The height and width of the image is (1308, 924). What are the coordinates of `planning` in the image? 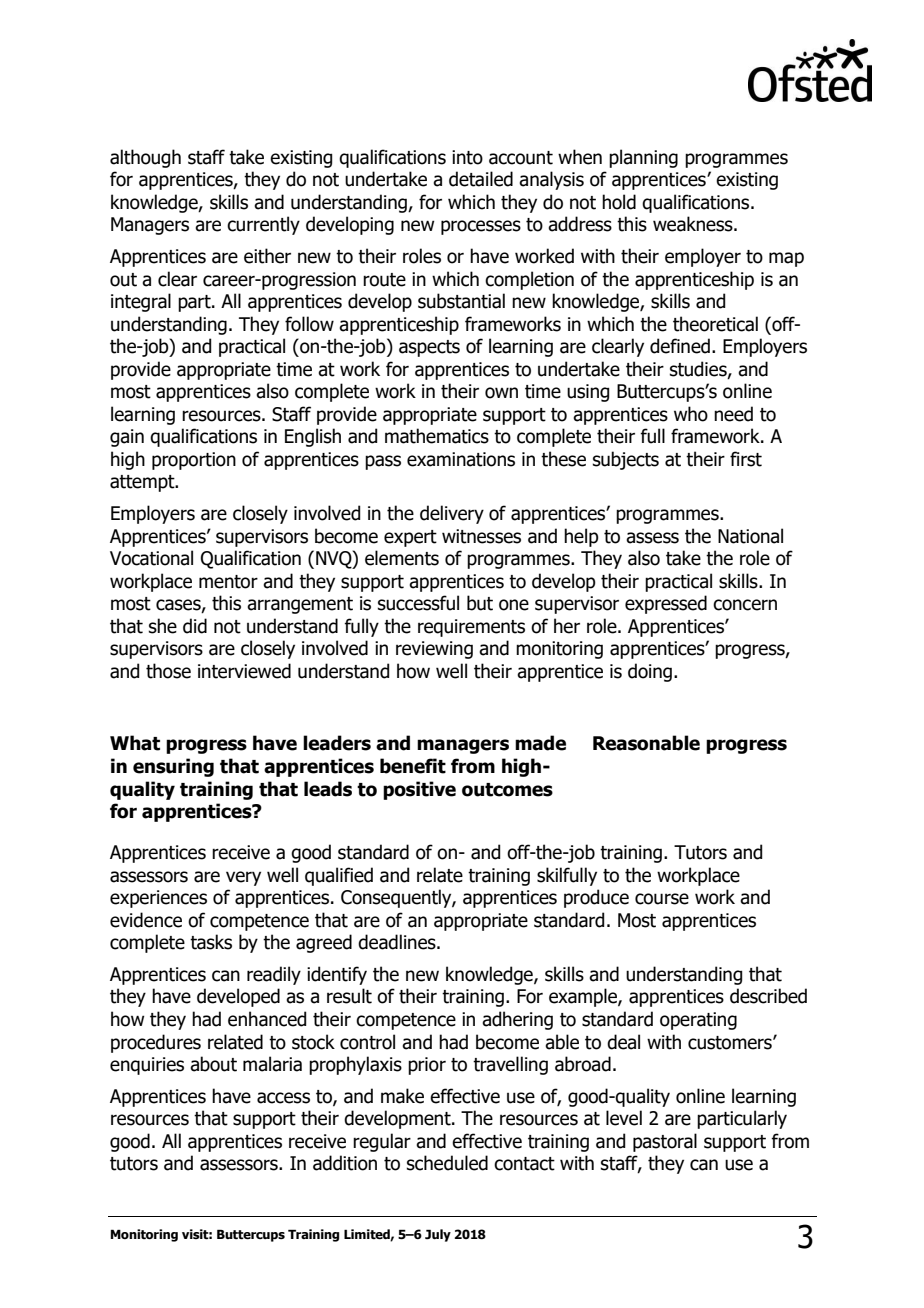 It's located at (643, 158).
